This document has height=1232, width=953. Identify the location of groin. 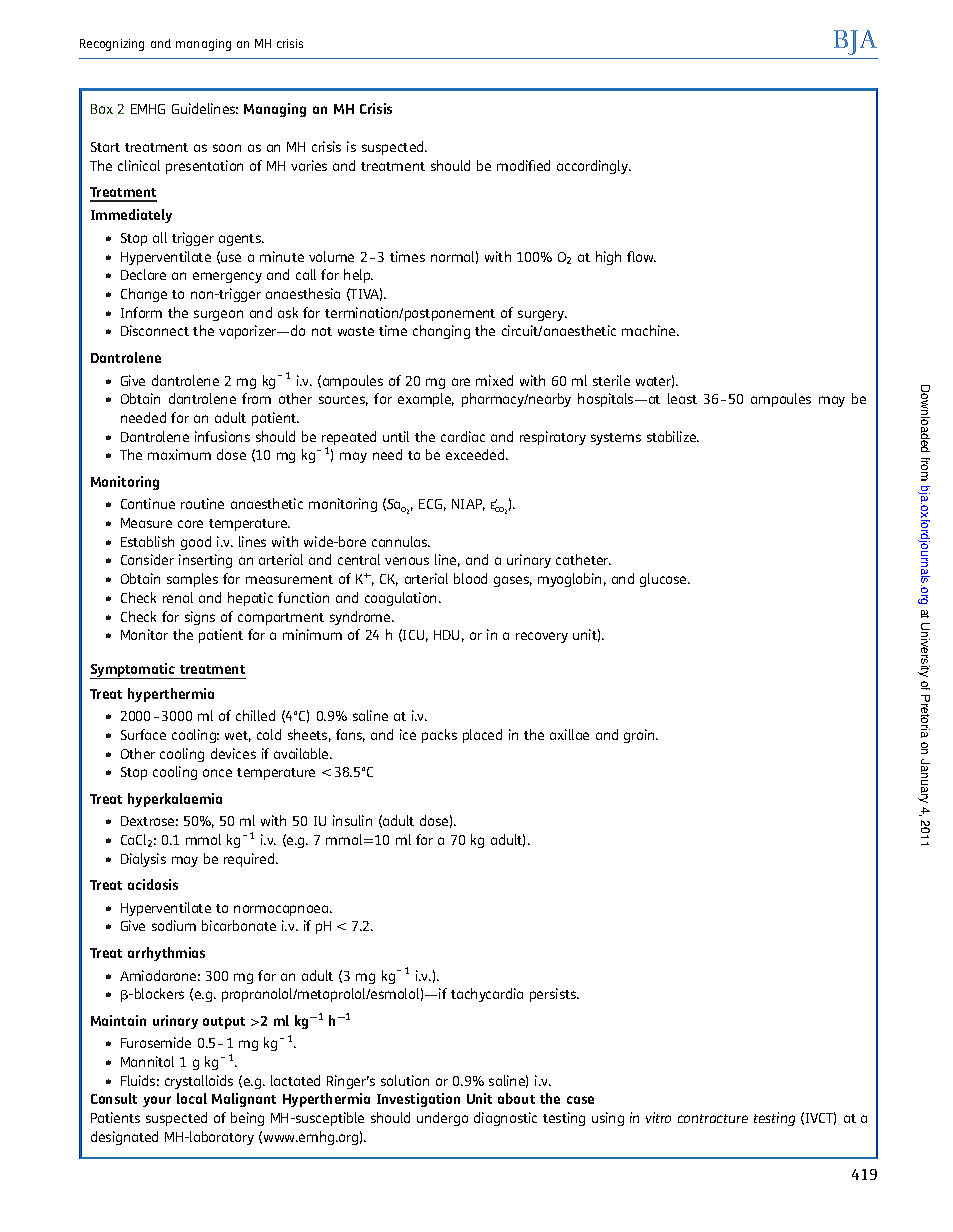
(640, 736).
